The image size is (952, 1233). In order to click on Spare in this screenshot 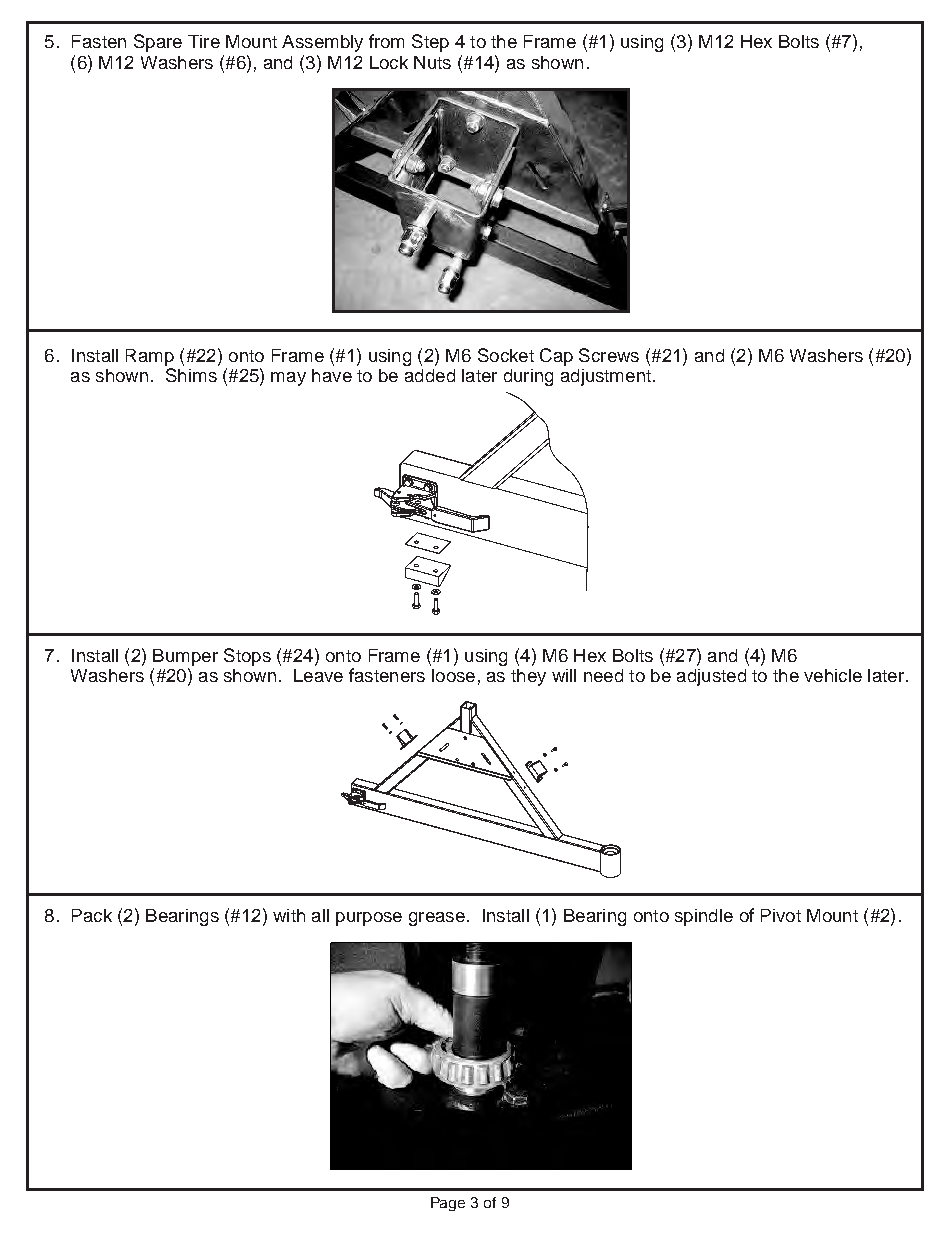, I will do `click(158, 43)`.
